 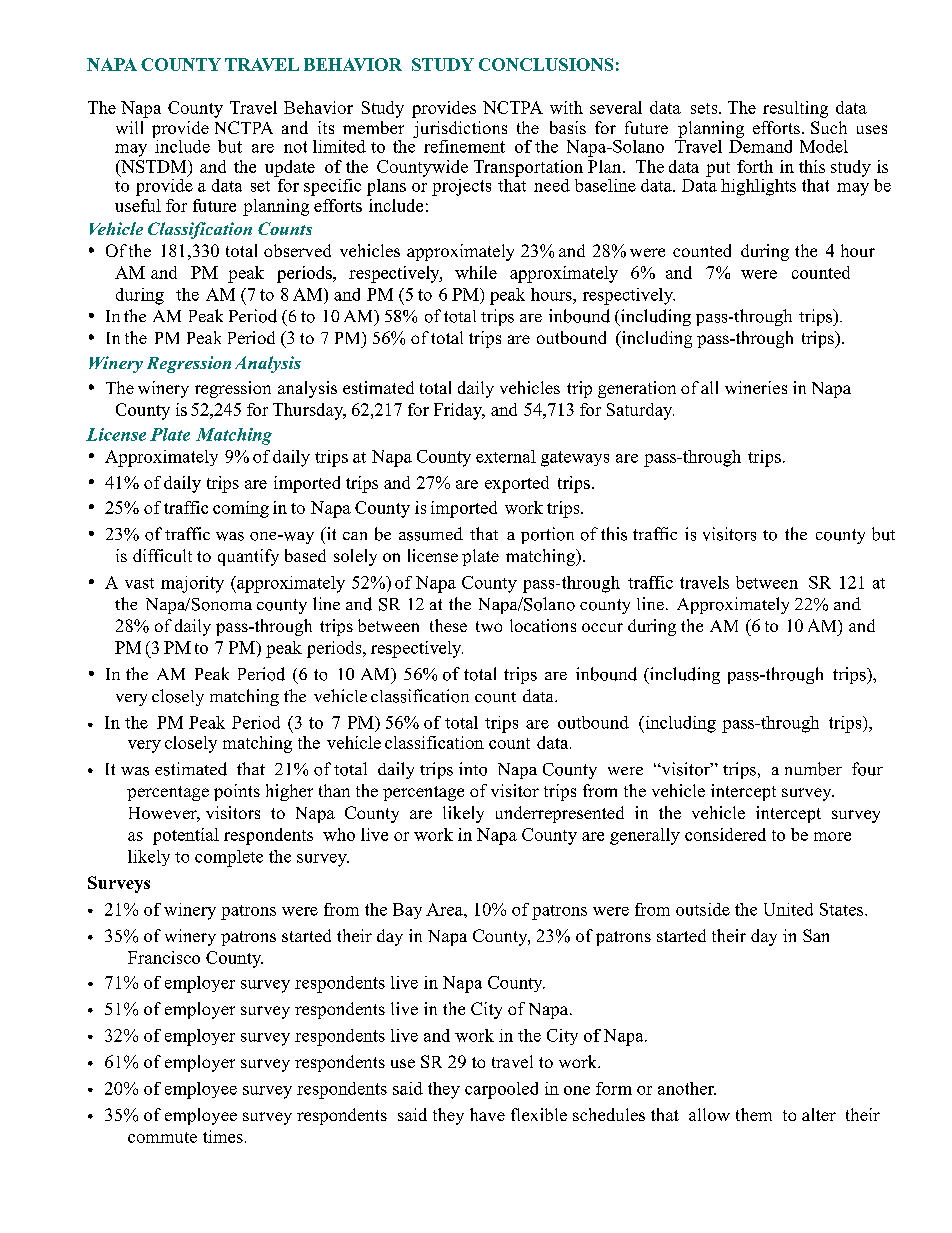 What do you see at coordinates (129, 127) in the image?
I see `will` at bounding box center [129, 127].
